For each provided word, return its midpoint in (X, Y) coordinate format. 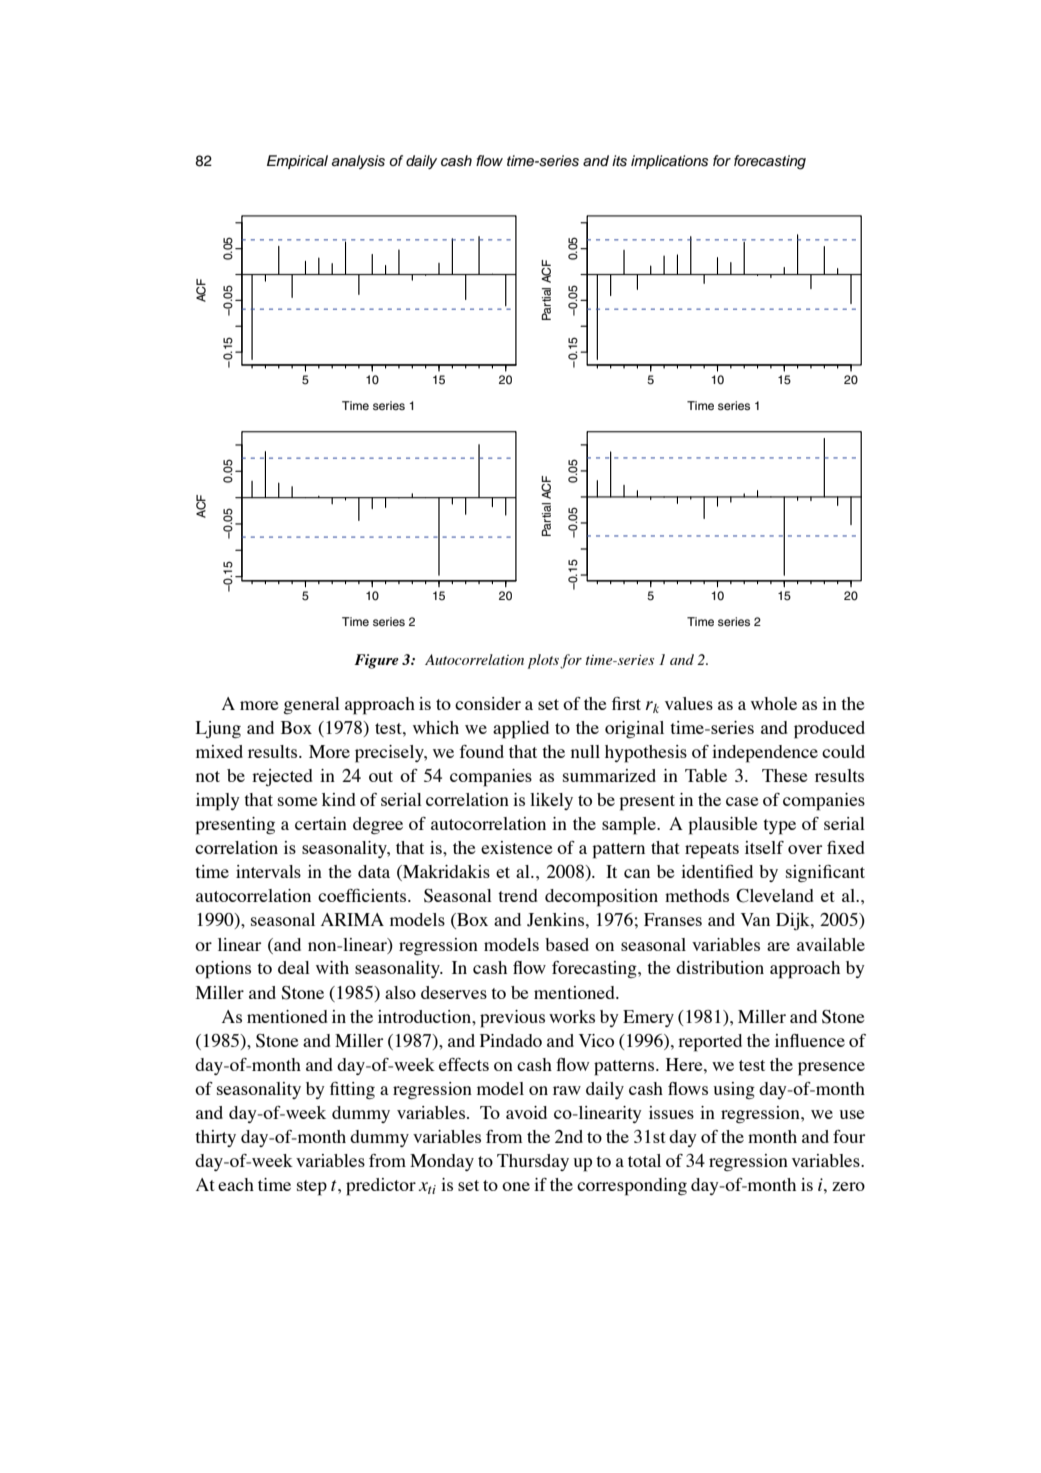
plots (543, 661)
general (311, 705)
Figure (376, 661)
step (312, 1188)
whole (774, 703)
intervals (268, 871)
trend (518, 895)
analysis (358, 162)
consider (488, 703)
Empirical (297, 162)
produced (829, 730)
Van (755, 919)
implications (669, 162)
